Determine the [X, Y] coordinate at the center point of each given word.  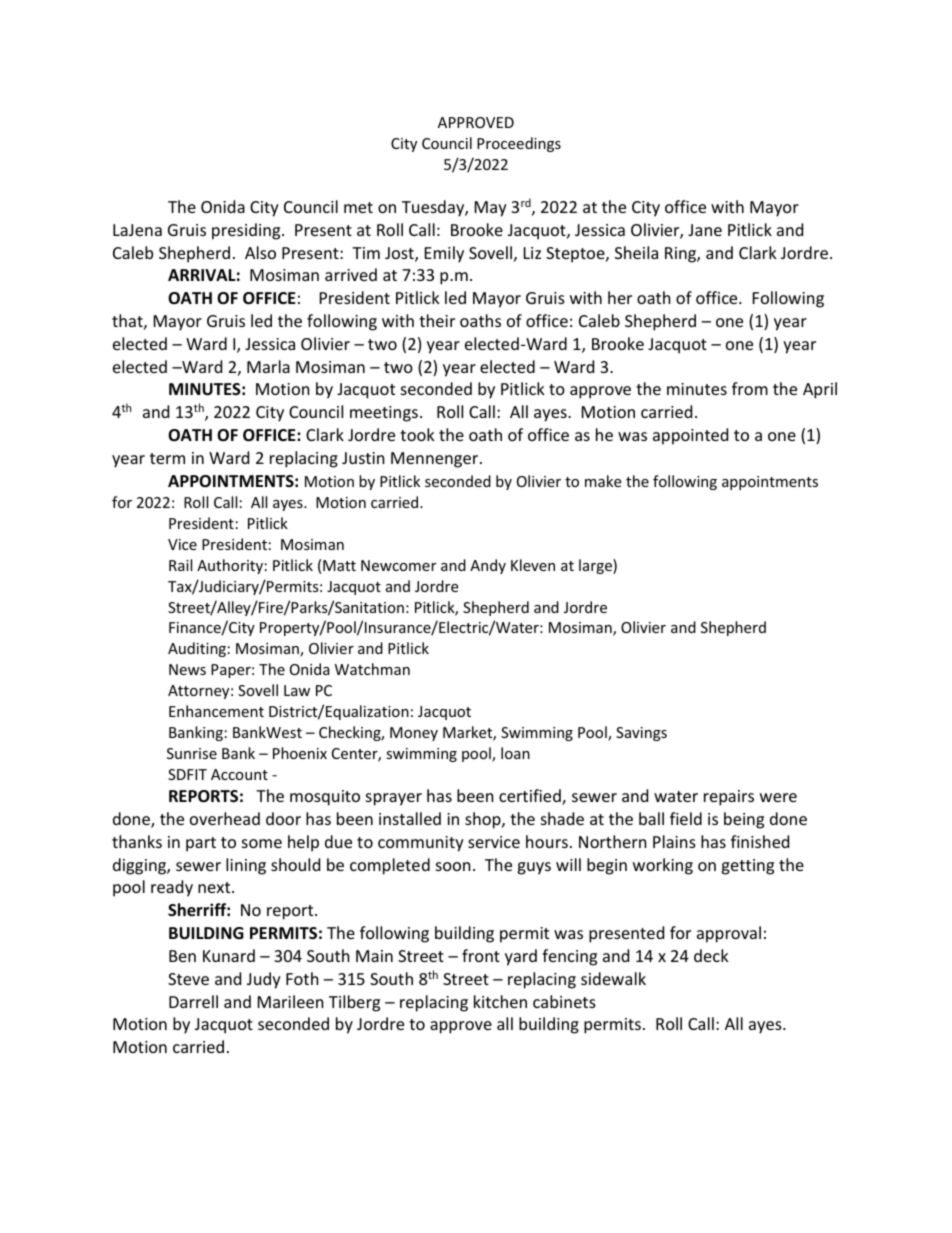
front [481, 955]
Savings [641, 734]
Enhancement [216, 711]
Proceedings [519, 144]
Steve [188, 979]
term [167, 458]
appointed [690, 436]
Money [414, 734]
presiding [247, 231]
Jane [705, 230]
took [417, 434]
